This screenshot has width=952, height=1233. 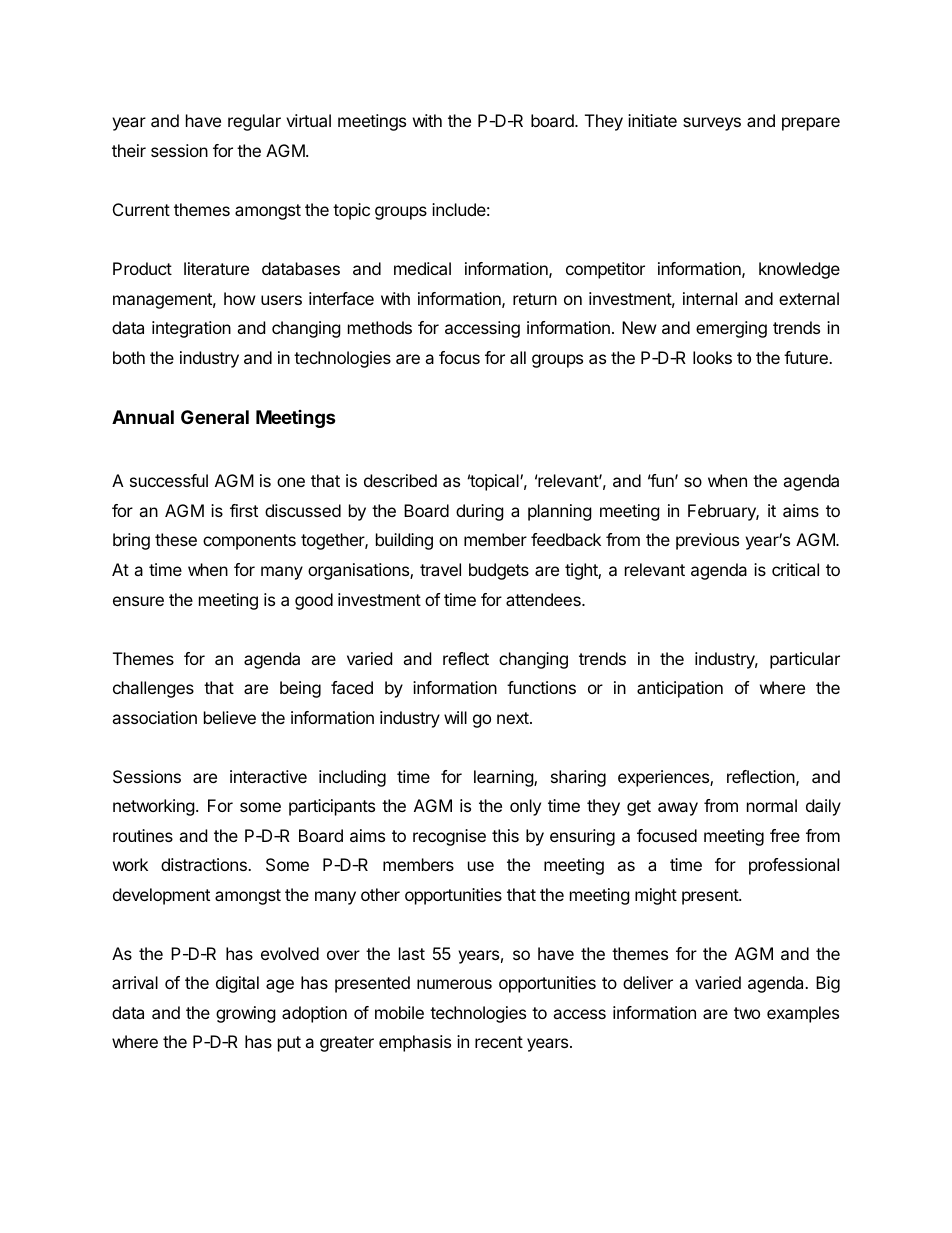 What do you see at coordinates (308, 120) in the screenshot?
I see `virtual` at bounding box center [308, 120].
